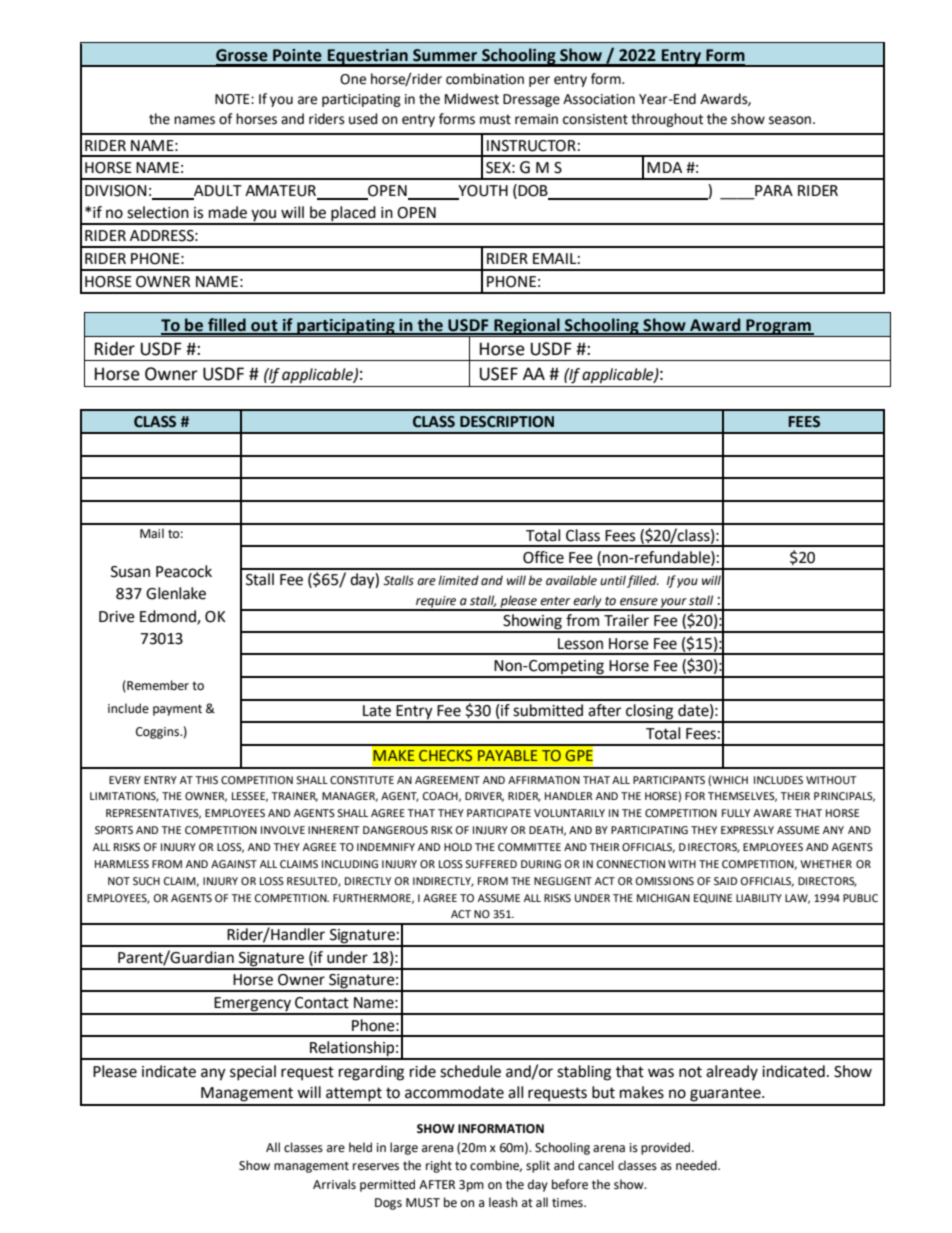  Describe the element at coordinates (206, 780) in the page. I see `THIS` at that location.
